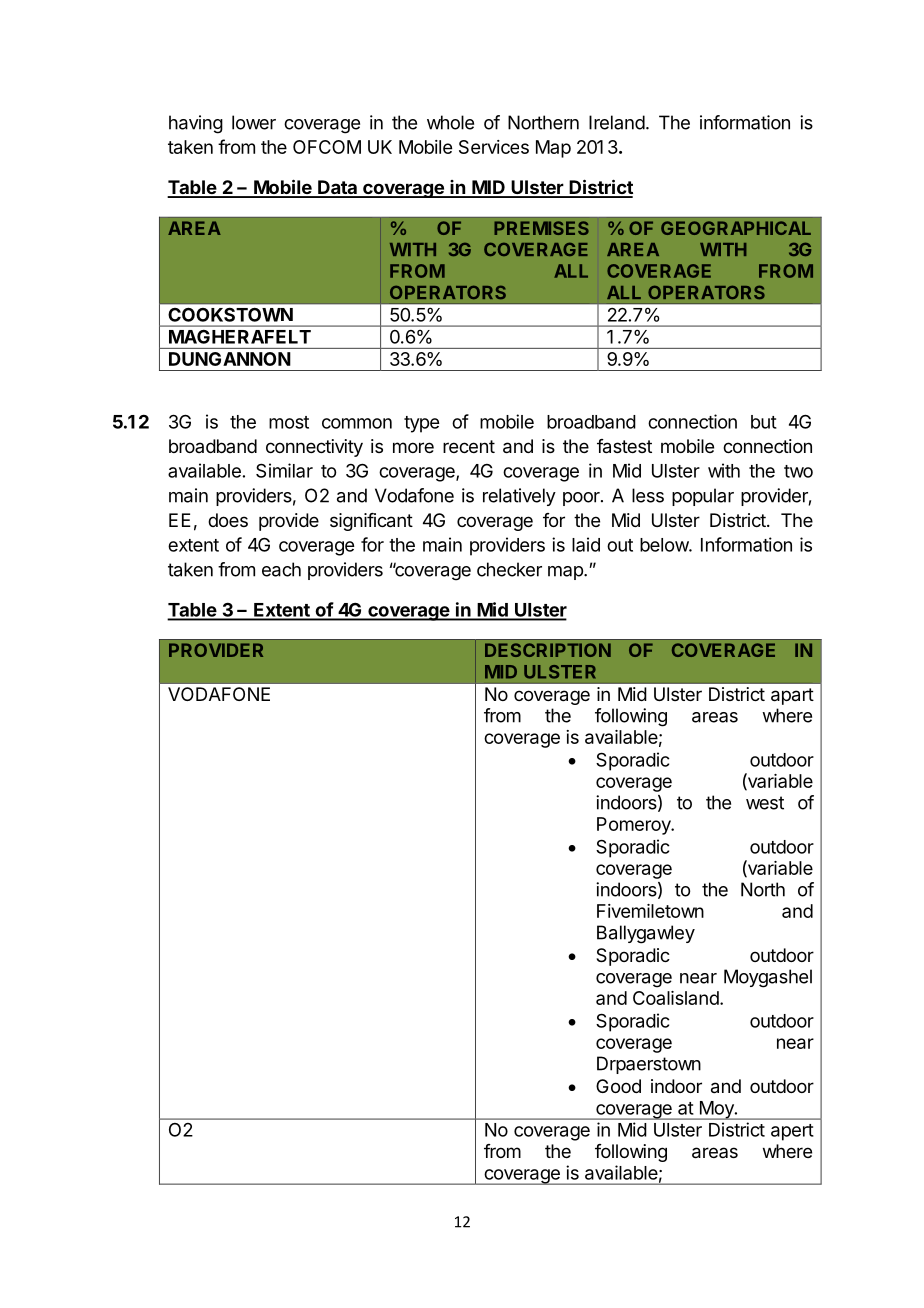 The image size is (924, 1308). I want to click on apart, so click(792, 696).
